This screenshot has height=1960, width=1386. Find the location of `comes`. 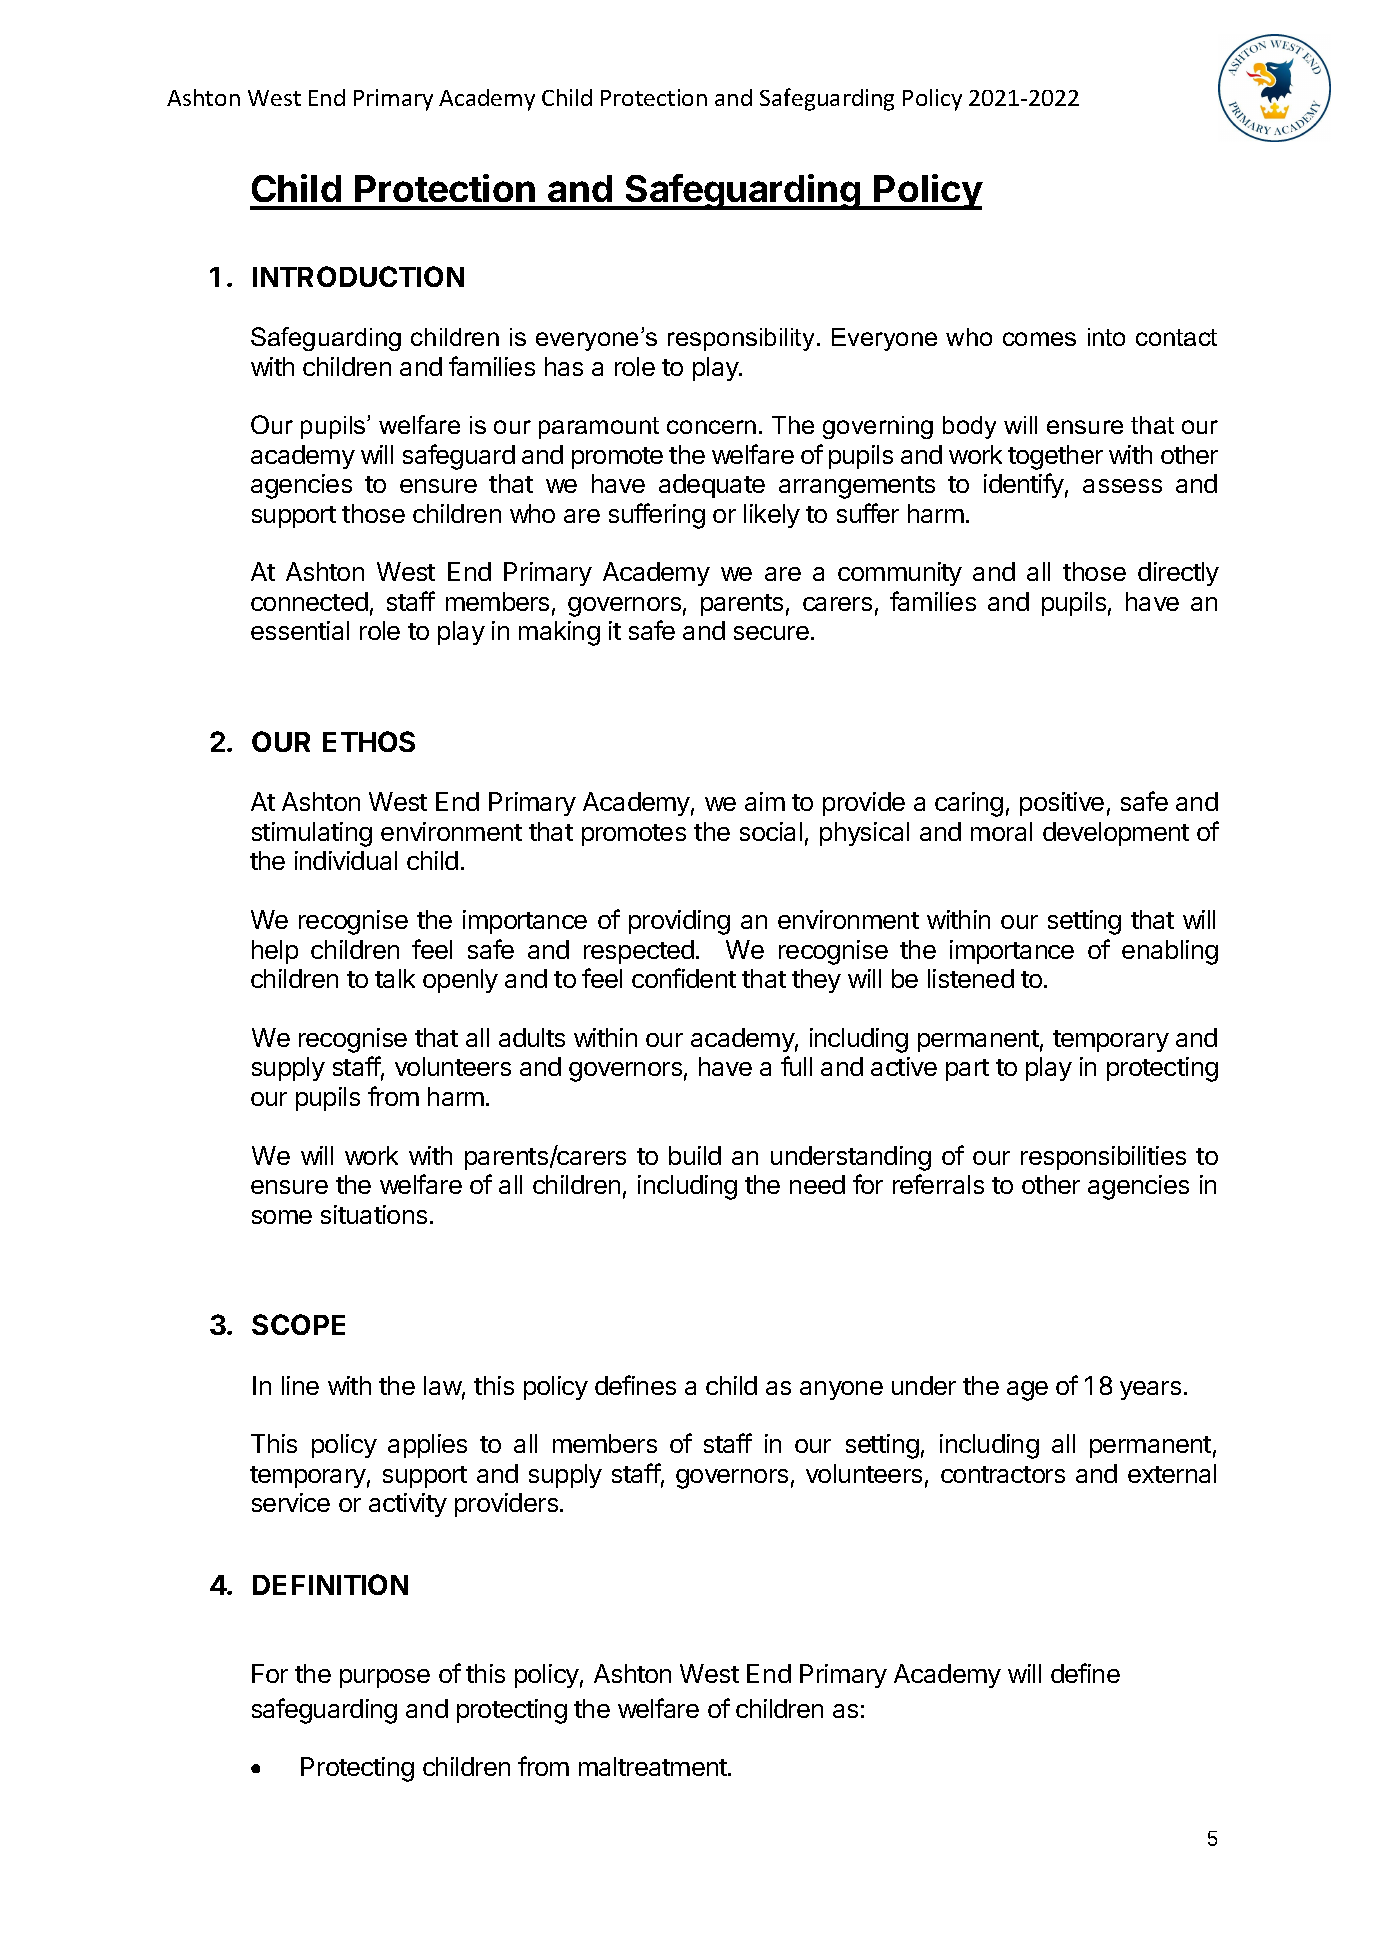

comes is located at coordinates (1039, 339).
